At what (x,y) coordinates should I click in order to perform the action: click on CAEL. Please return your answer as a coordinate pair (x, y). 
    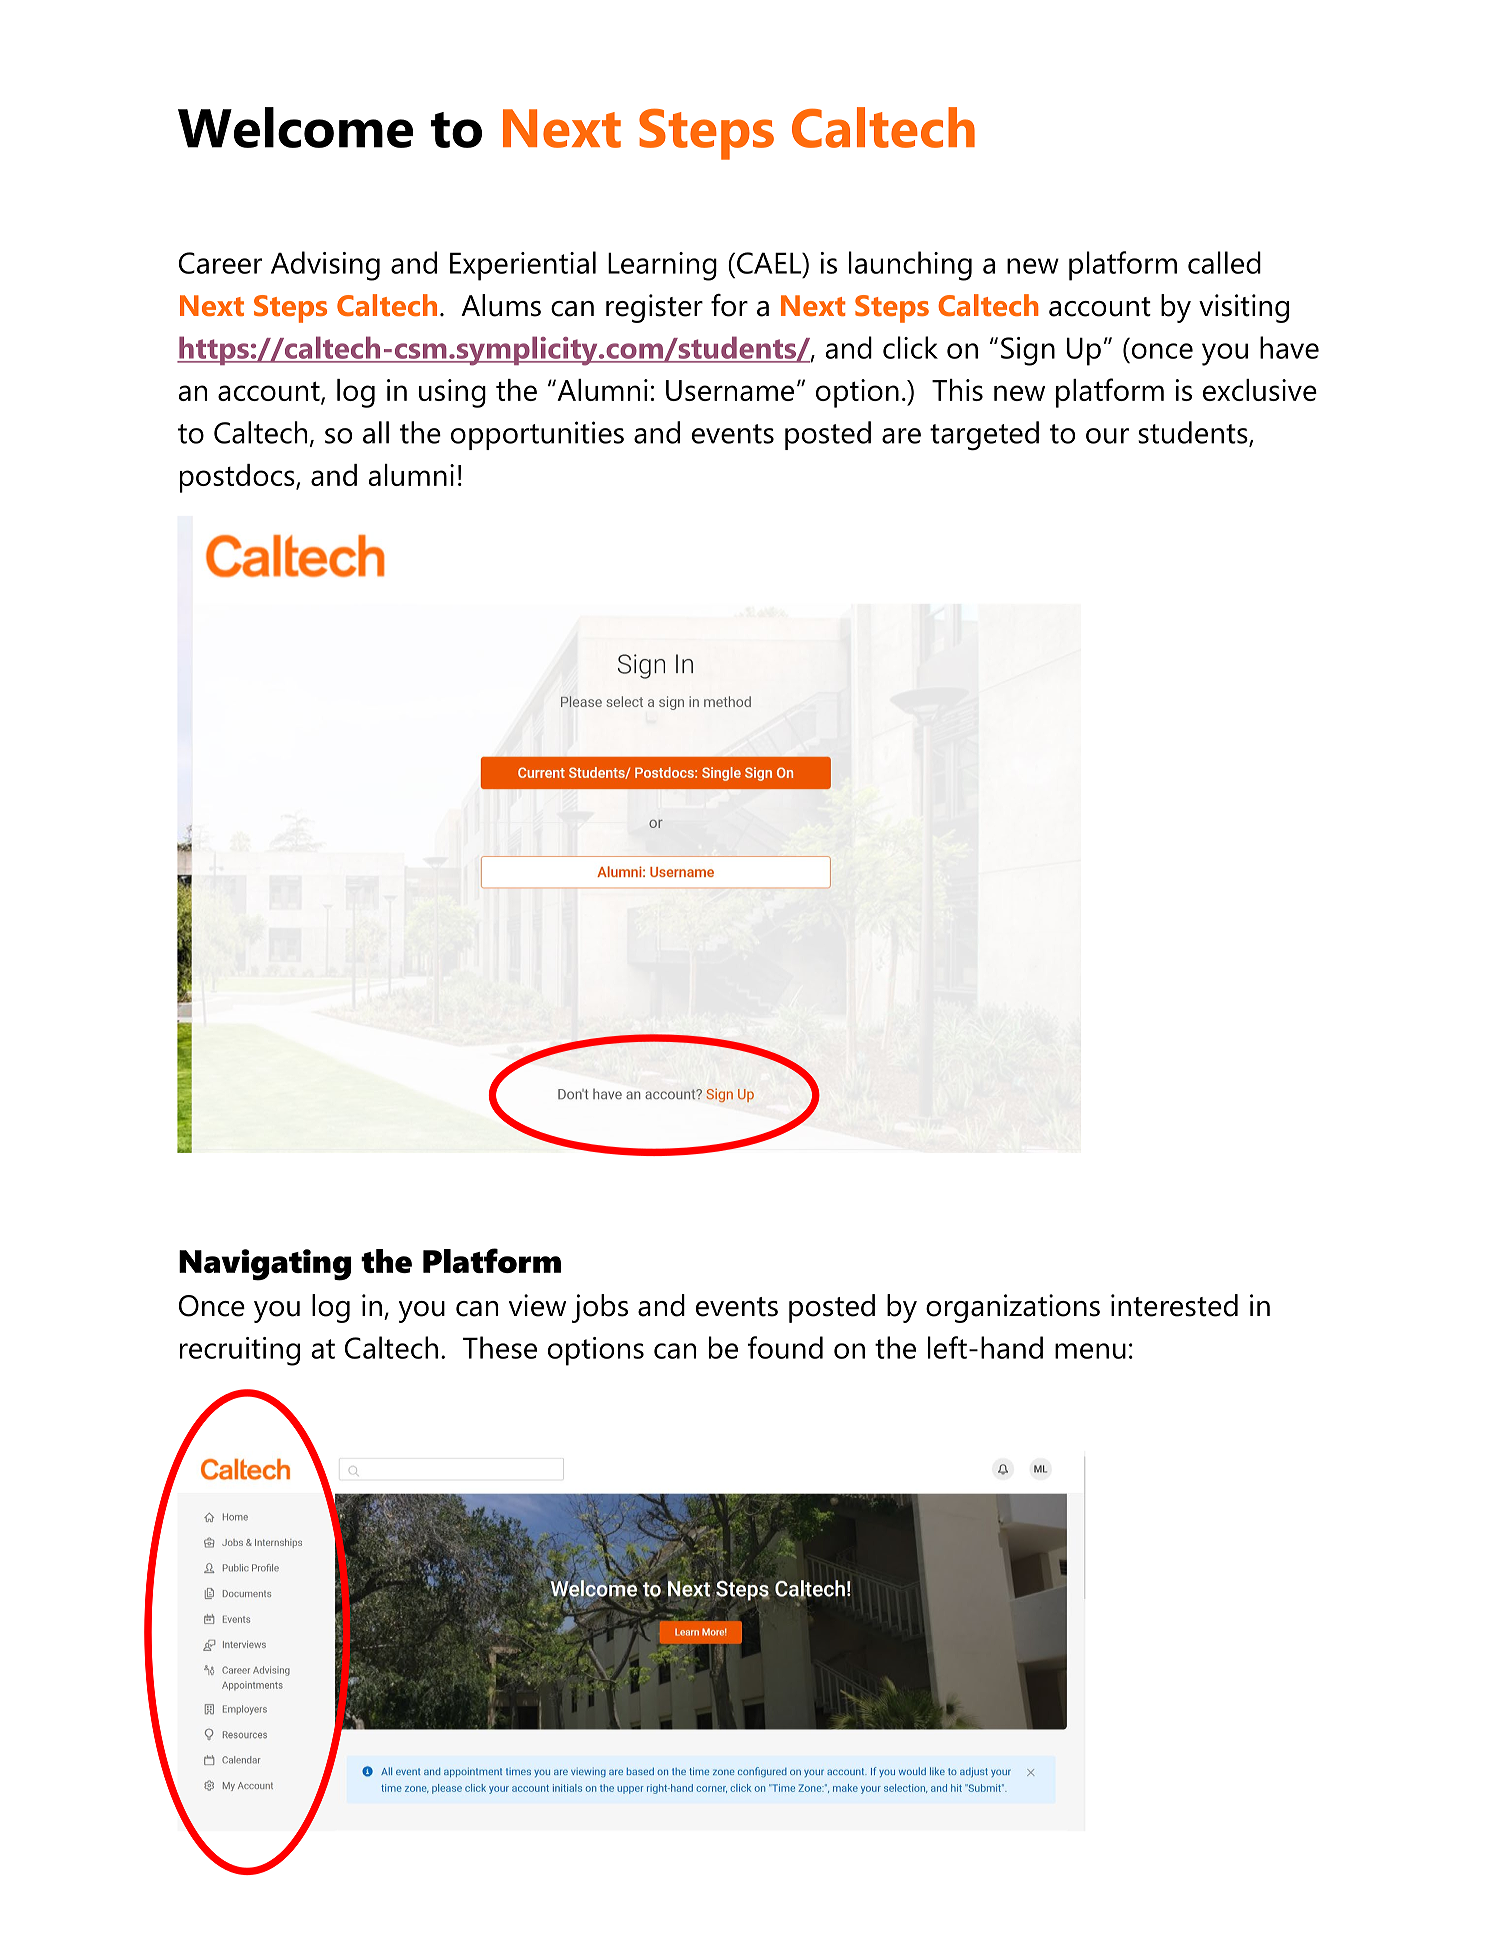
    Looking at the image, I should click on (770, 263).
